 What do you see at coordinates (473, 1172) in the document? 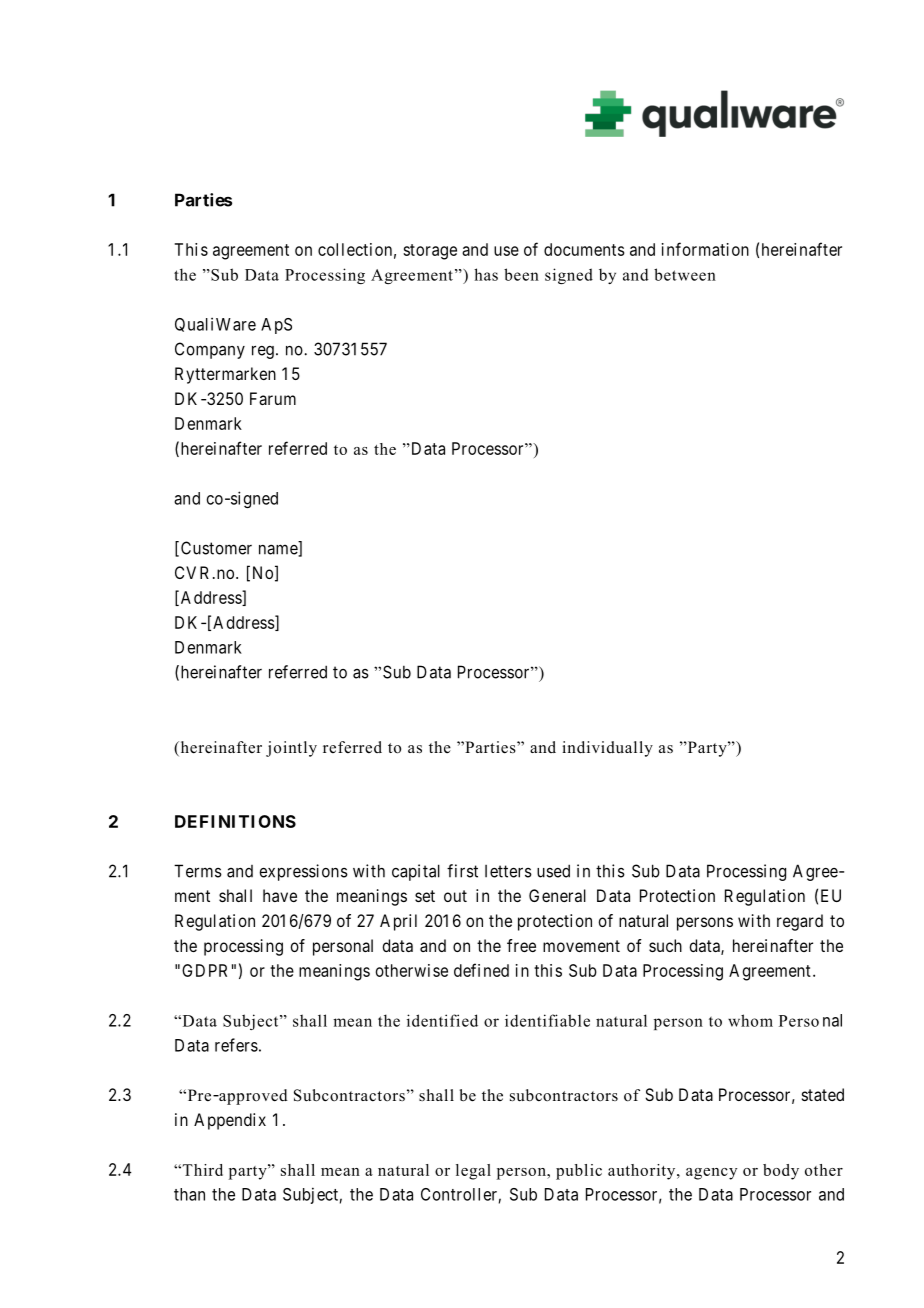
I see `legal` at bounding box center [473, 1172].
